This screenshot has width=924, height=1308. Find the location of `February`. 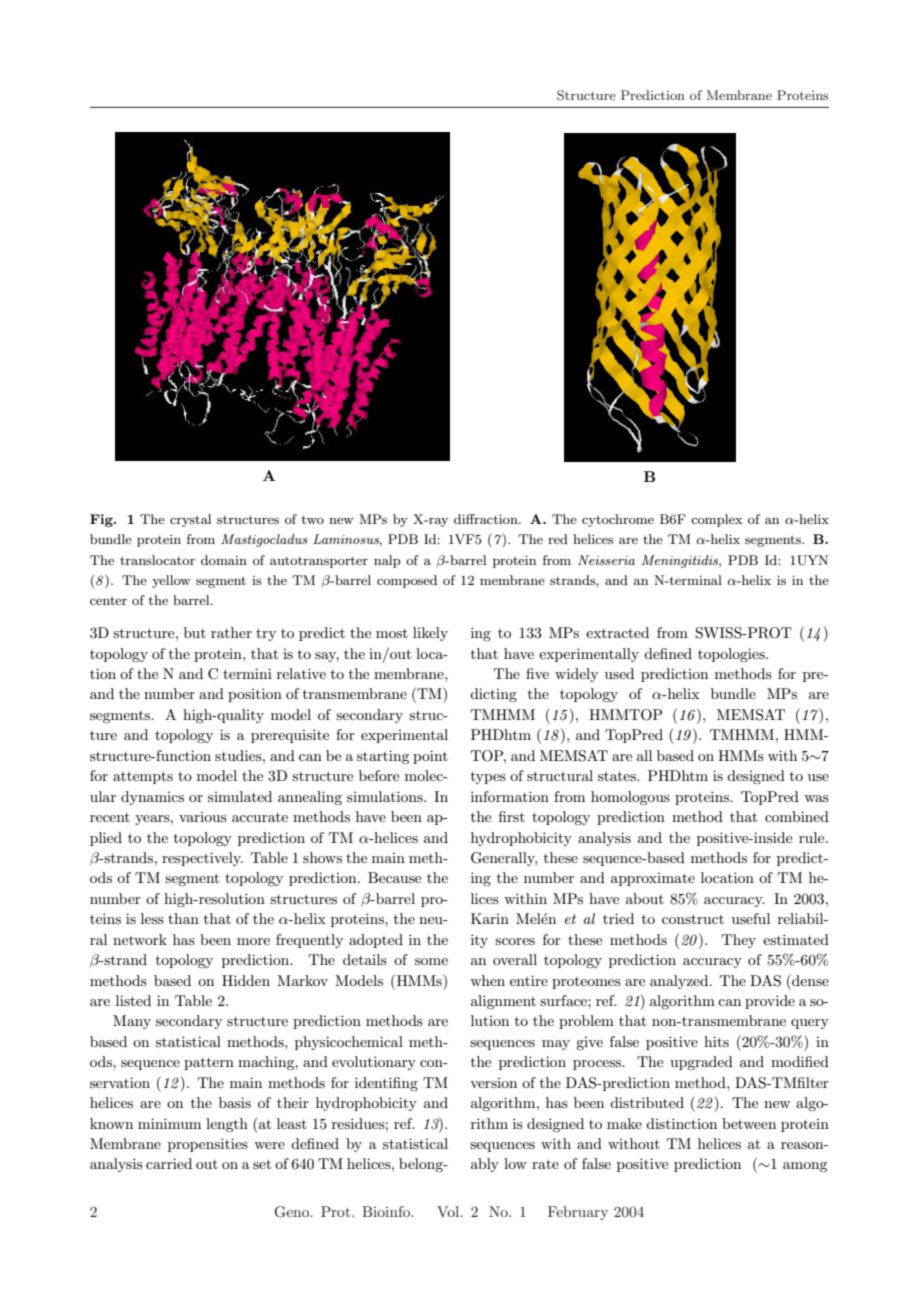

February is located at coordinates (578, 1213).
